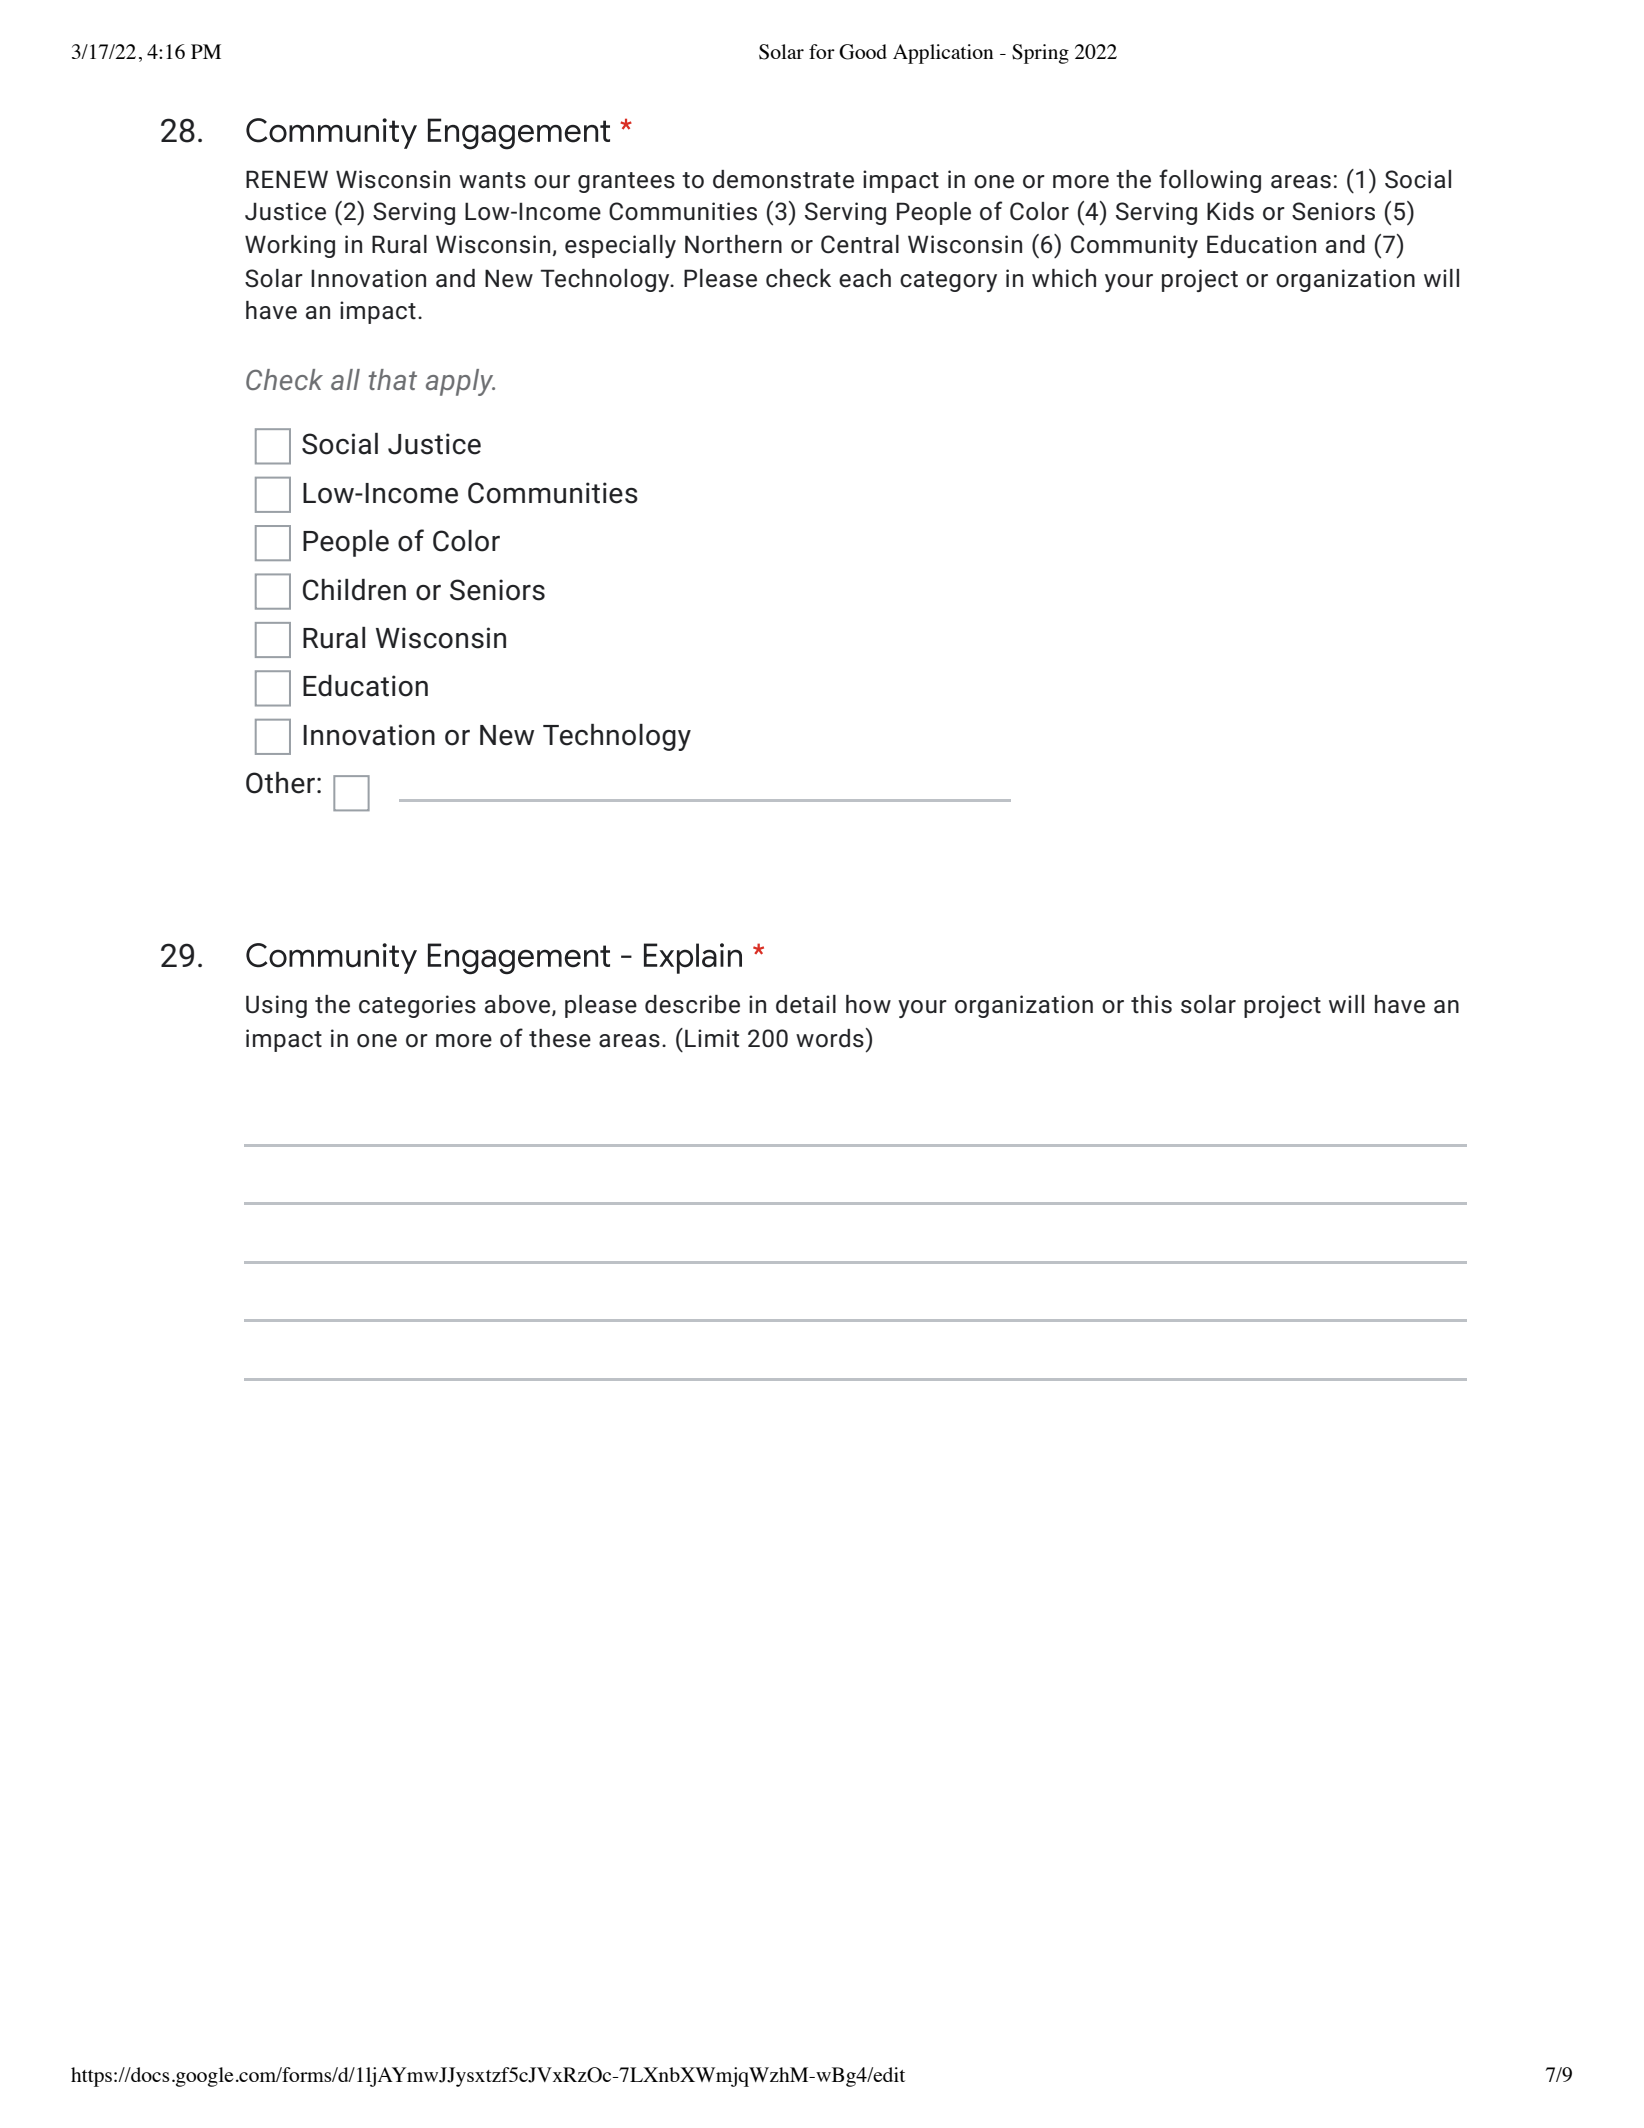 This document has width=1644, height=2128. Describe the element at coordinates (1064, 278) in the document. I see `which` at that location.
